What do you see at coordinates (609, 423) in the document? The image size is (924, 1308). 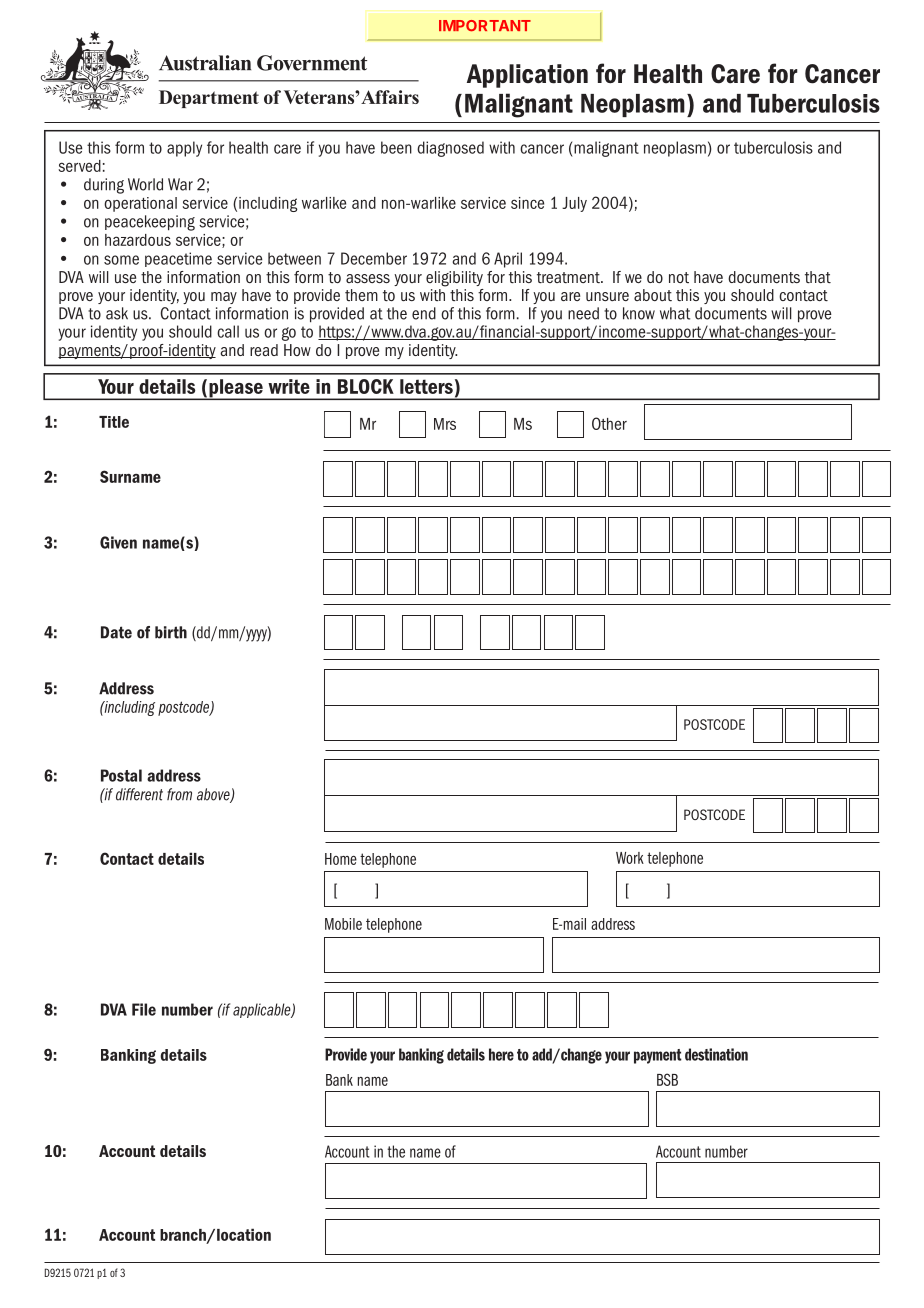 I see `Other` at bounding box center [609, 423].
